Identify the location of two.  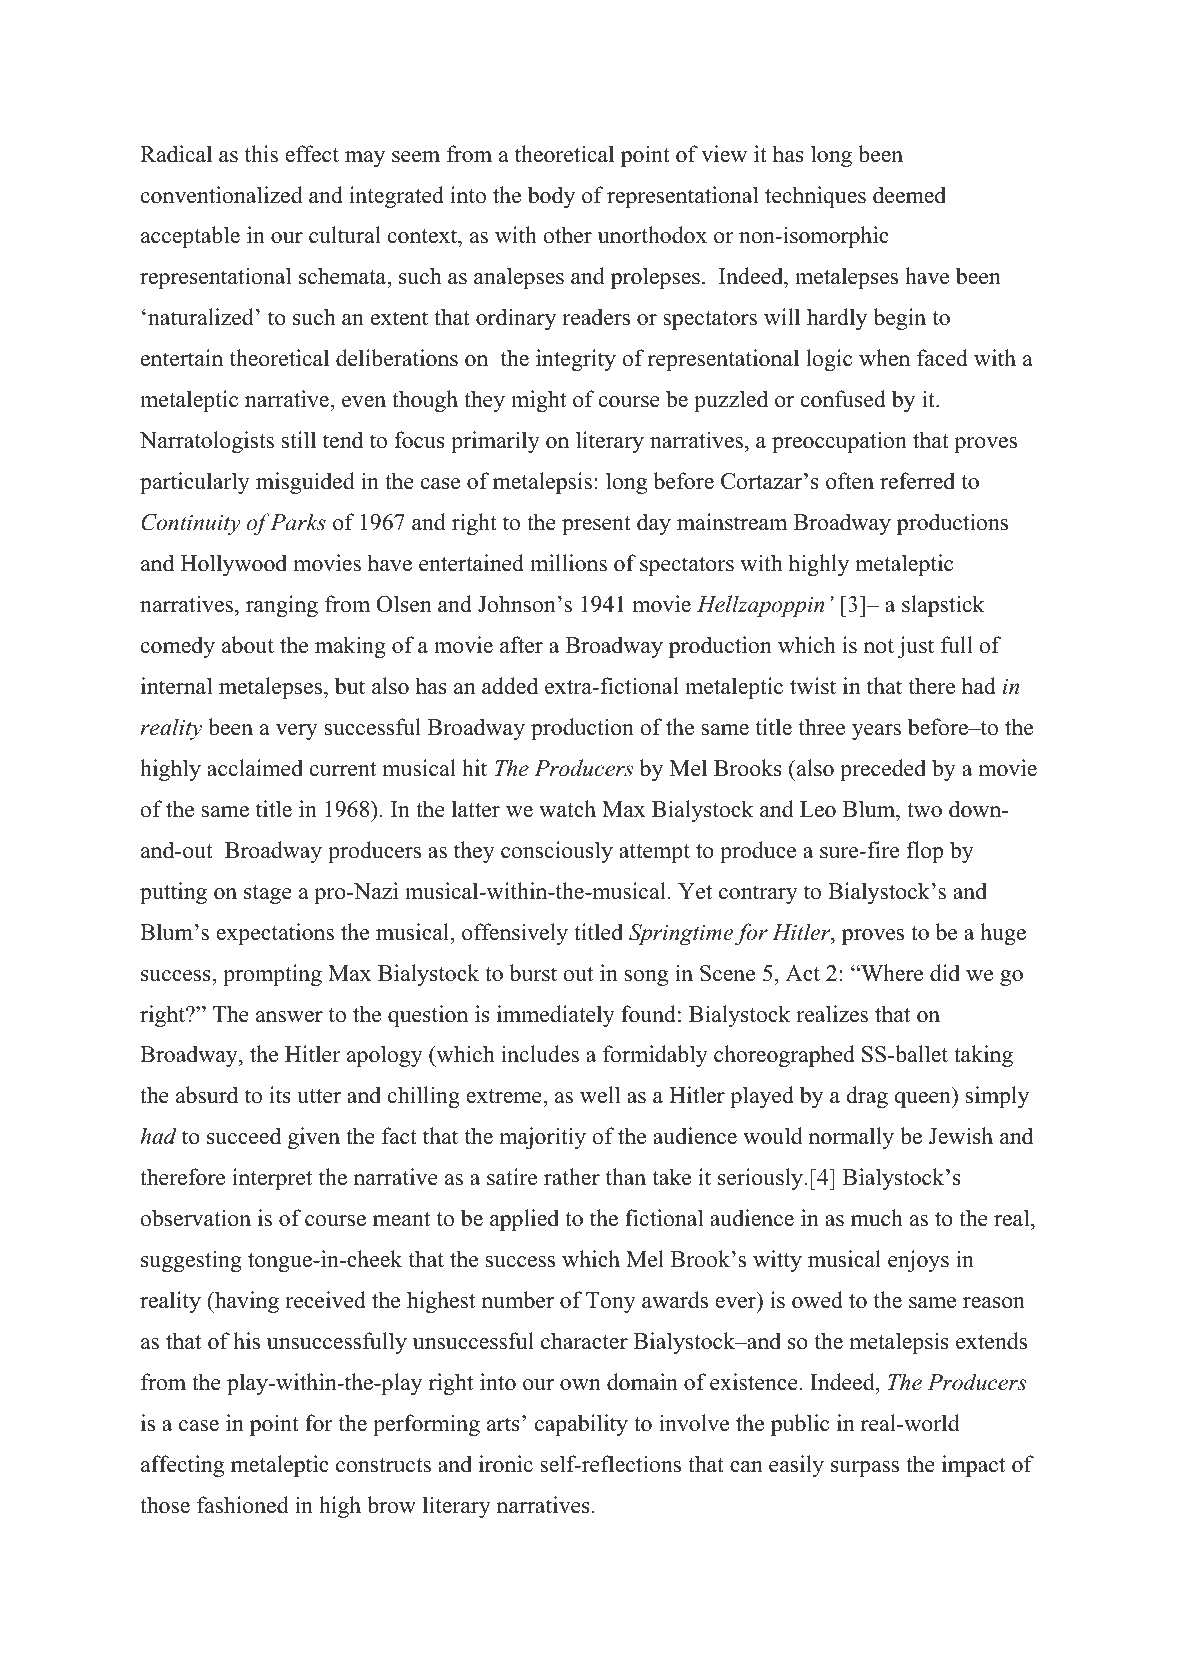
(924, 810).
